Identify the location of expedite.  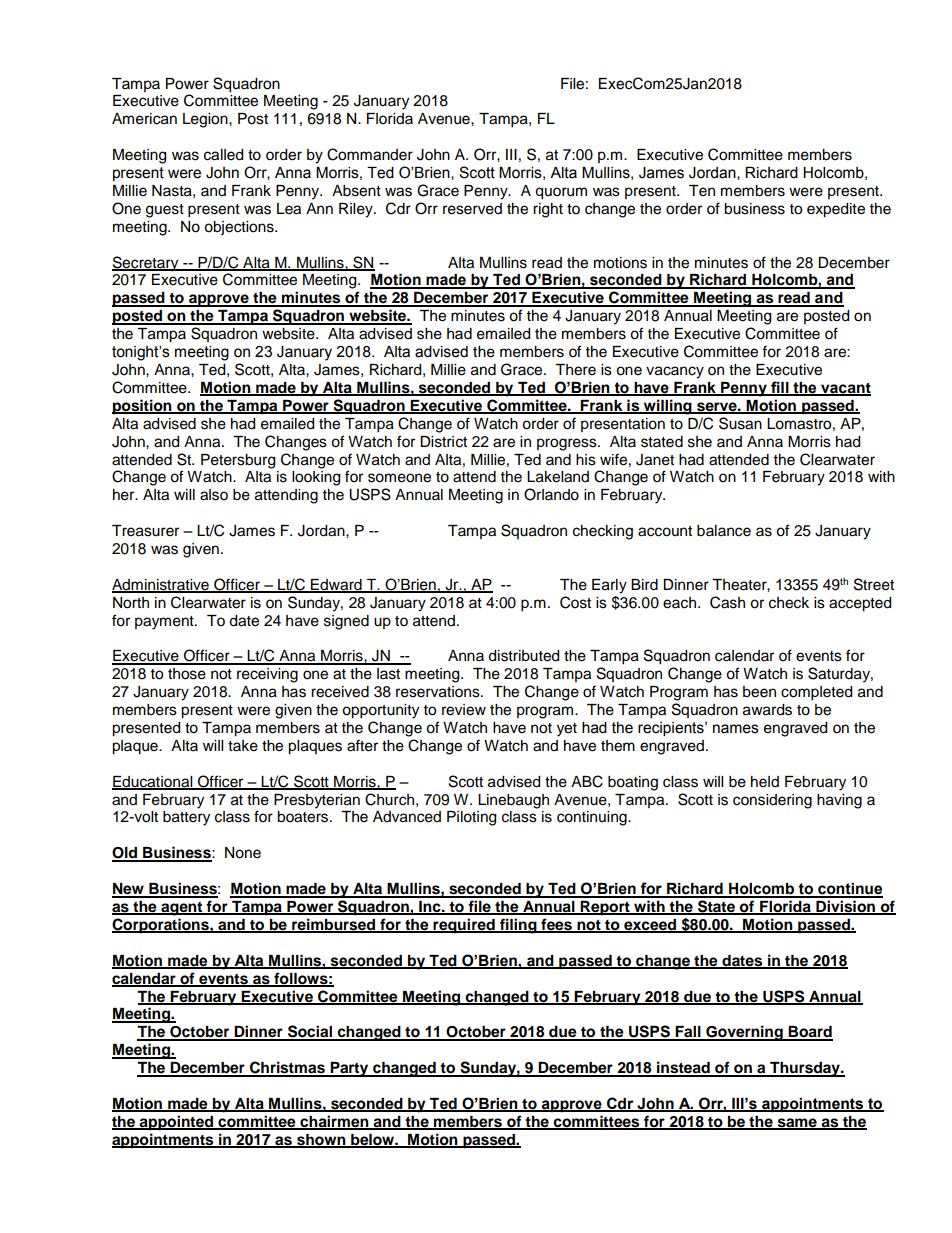
(836, 210).
